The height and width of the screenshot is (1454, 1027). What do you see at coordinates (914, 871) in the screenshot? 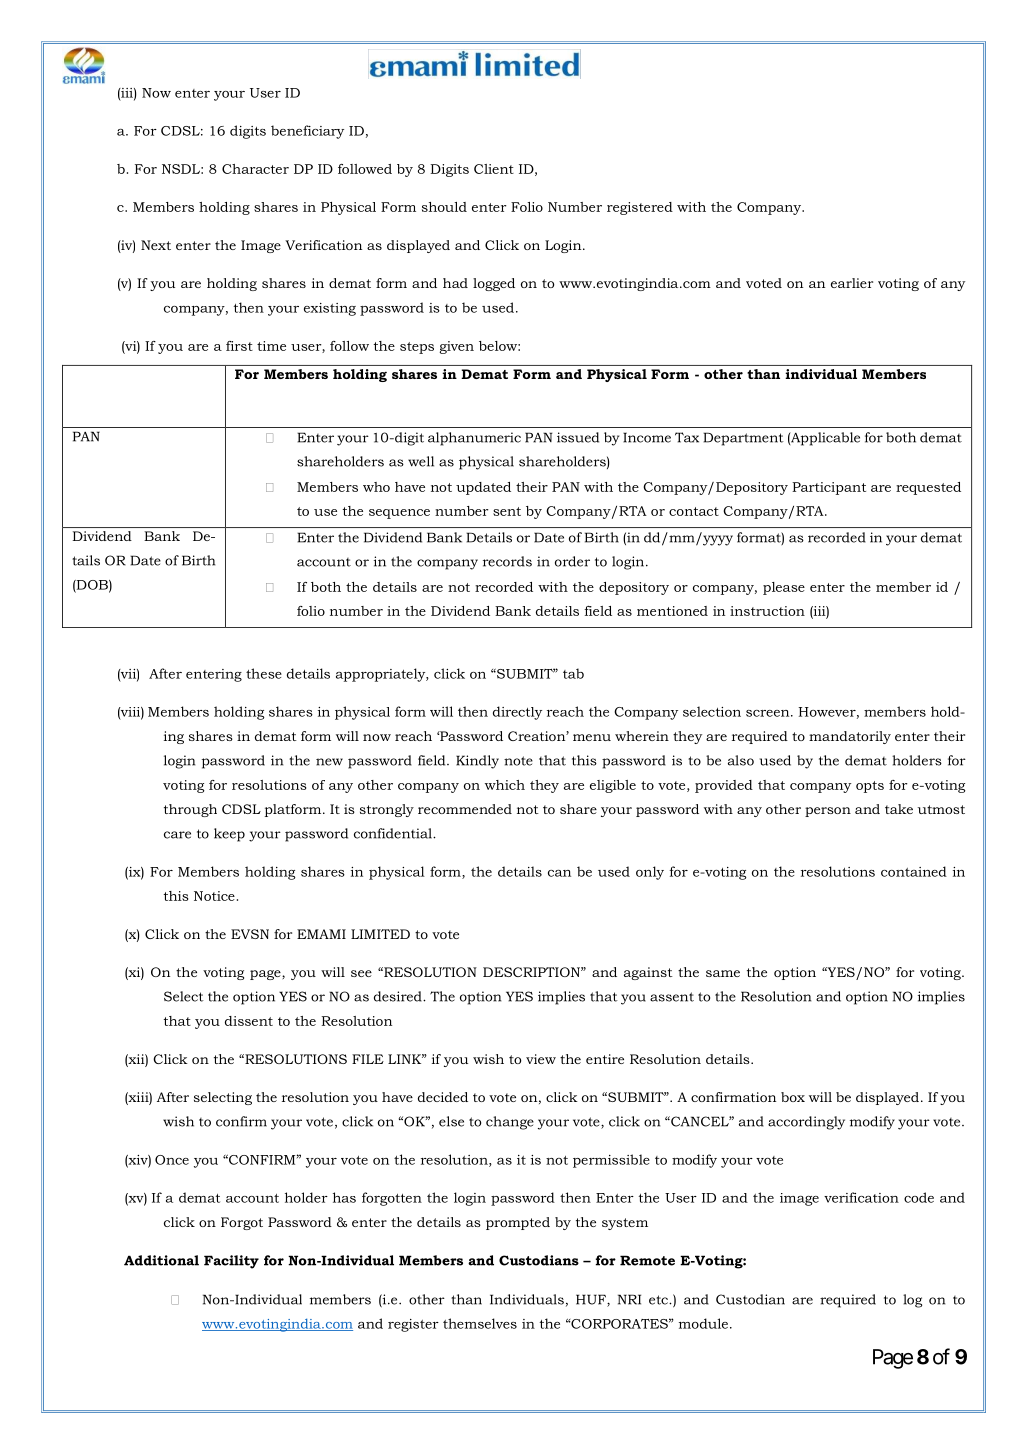
I see `contained` at bounding box center [914, 871].
